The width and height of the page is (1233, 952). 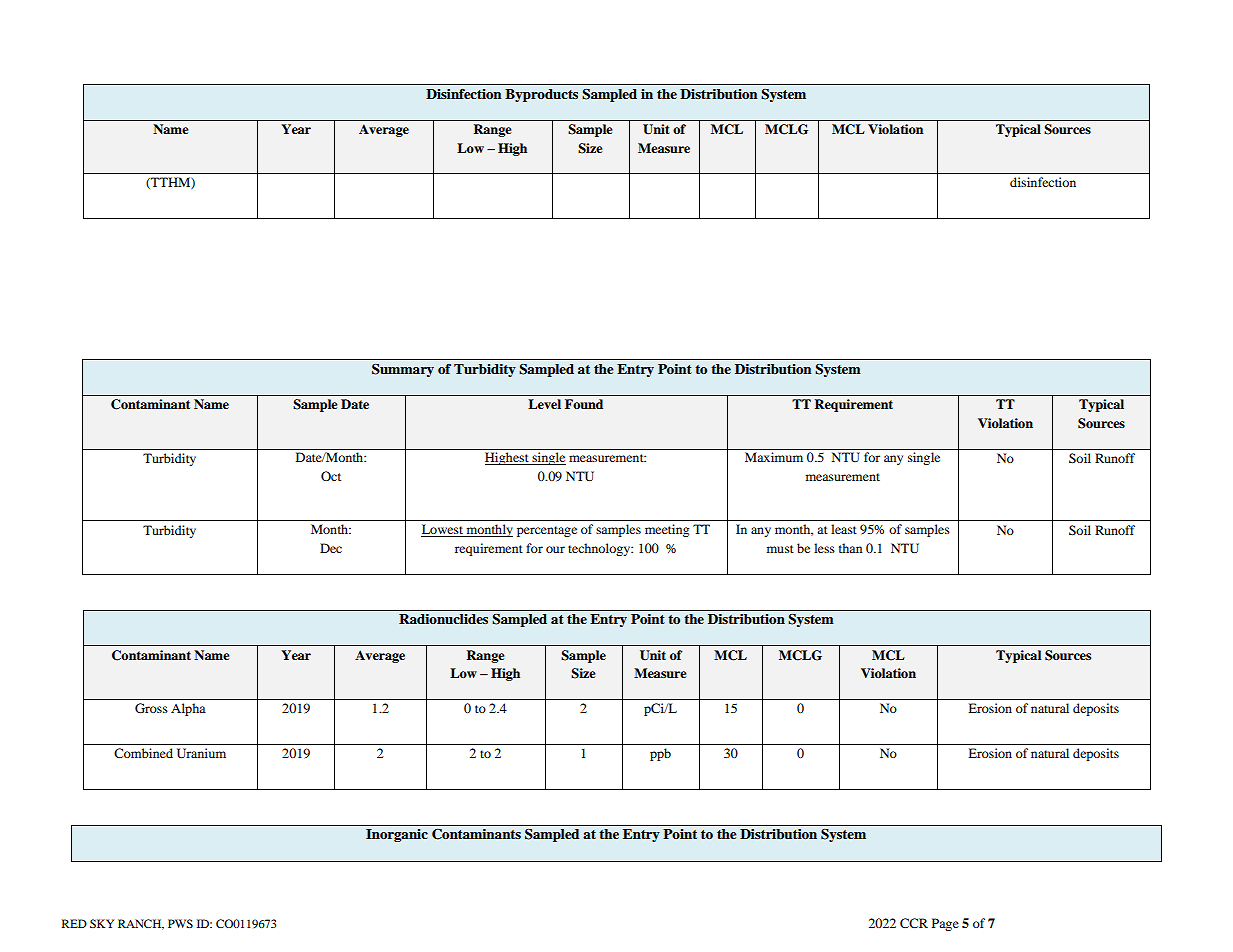 I want to click on least, so click(x=844, y=529).
